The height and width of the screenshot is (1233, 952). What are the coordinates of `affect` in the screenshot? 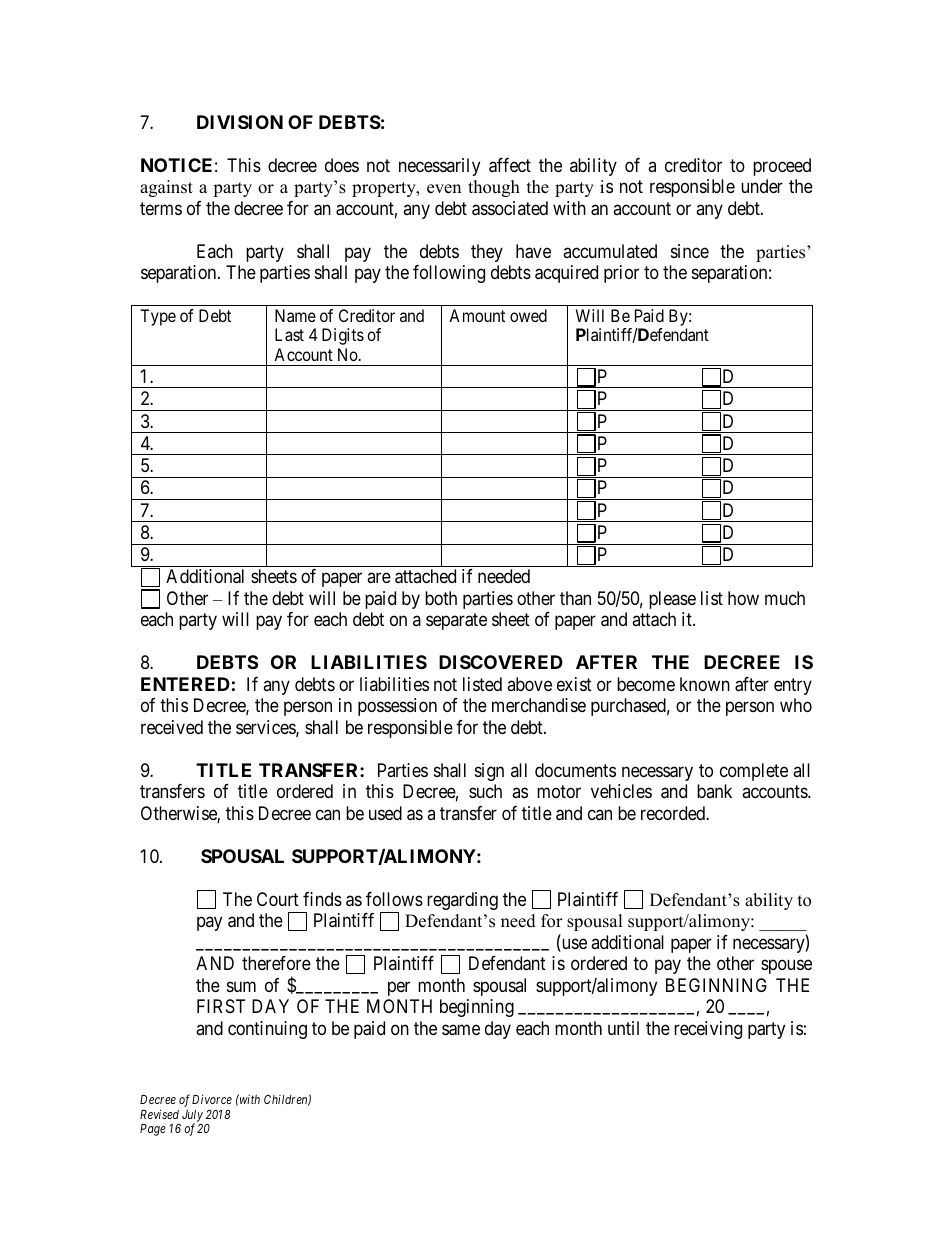 It's located at (510, 165).
